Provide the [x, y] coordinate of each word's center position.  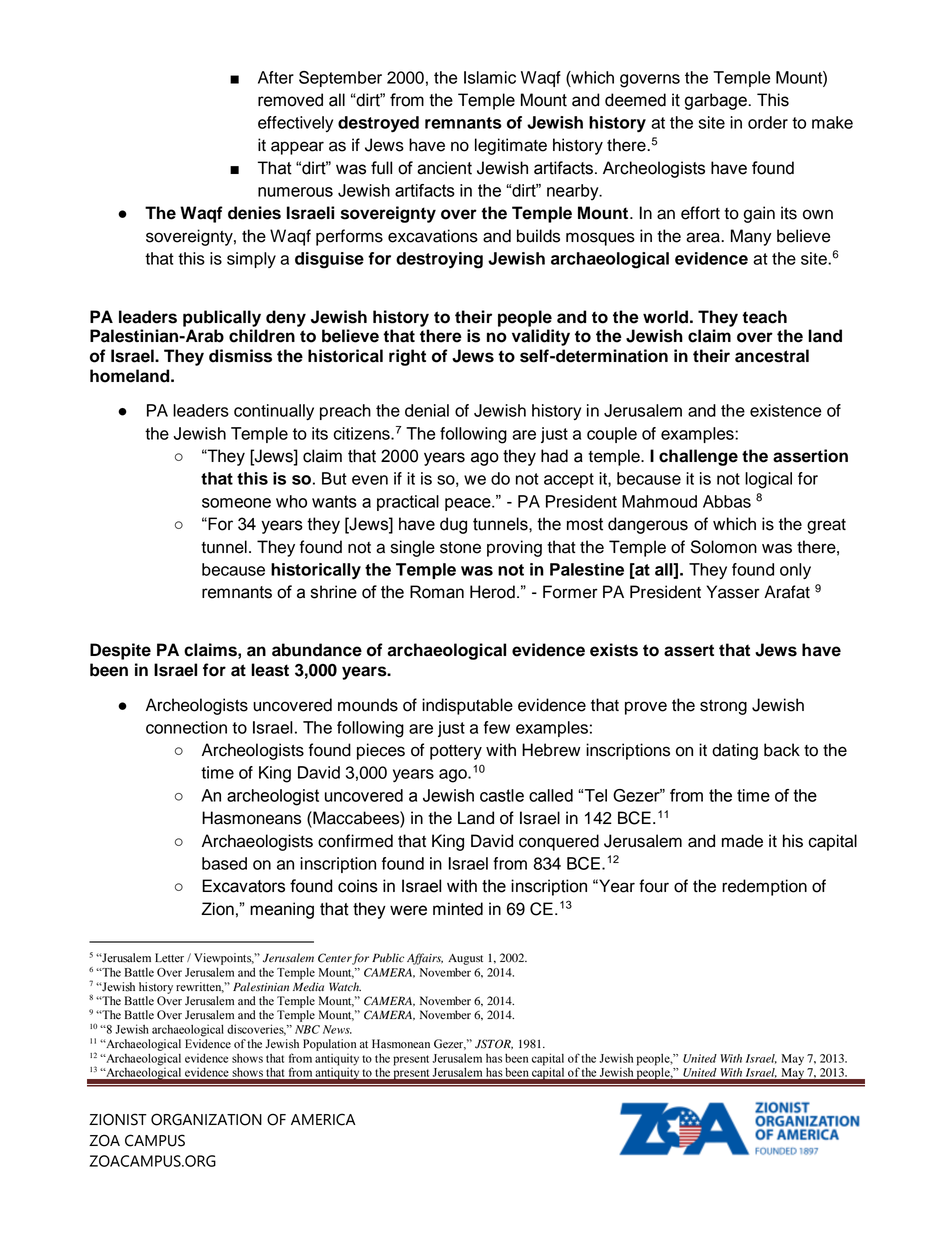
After [276, 77]
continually [274, 412]
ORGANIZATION [206, 1119]
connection [186, 727]
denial [427, 410]
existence [786, 410]
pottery [456, 752]
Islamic [490, 77]
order [768, 122]
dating [735, 751]
